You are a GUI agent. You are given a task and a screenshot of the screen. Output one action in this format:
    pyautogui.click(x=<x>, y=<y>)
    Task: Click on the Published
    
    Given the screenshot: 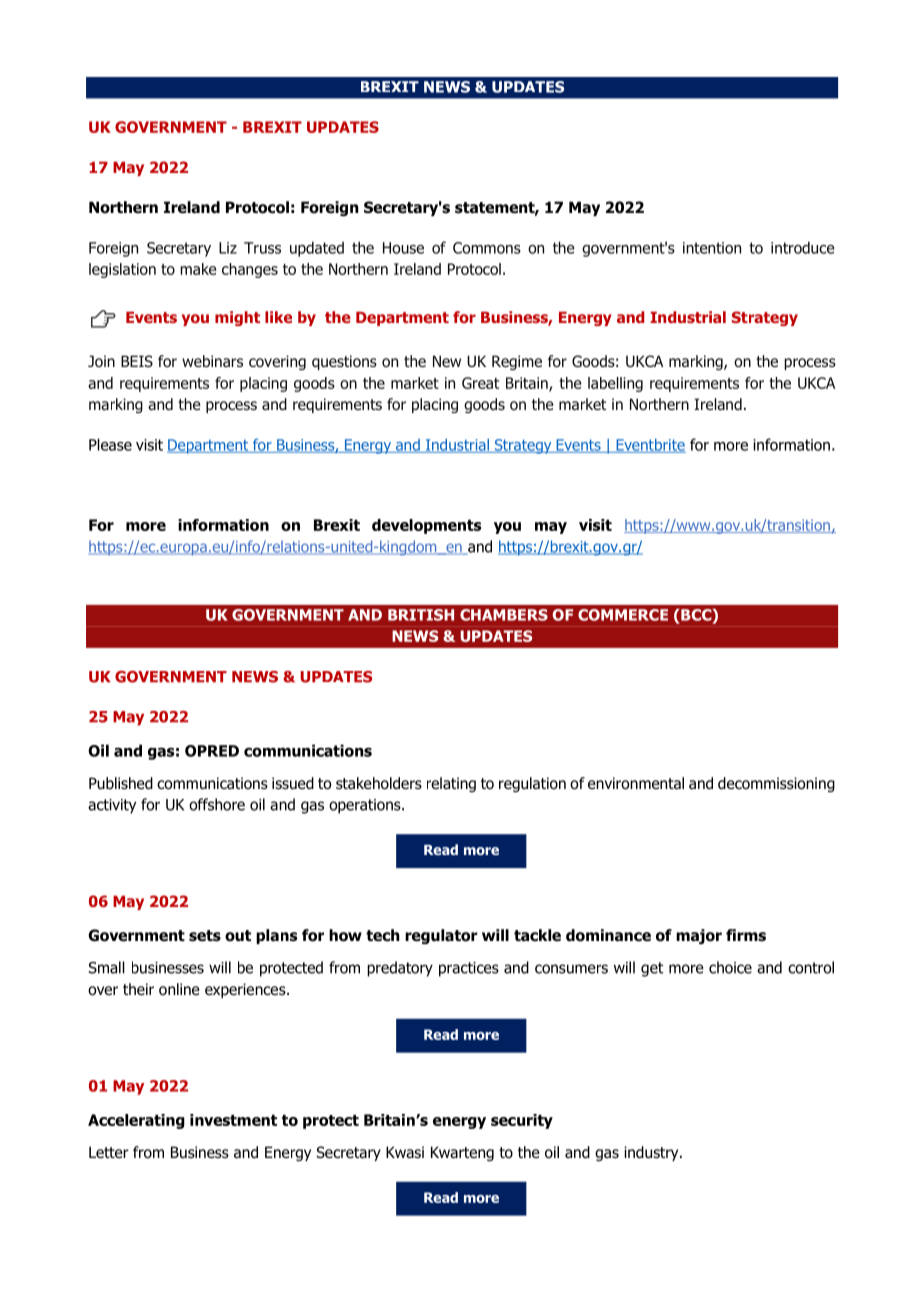 What is the action you would take?
    pyautogui.click(x=121, y=783)
